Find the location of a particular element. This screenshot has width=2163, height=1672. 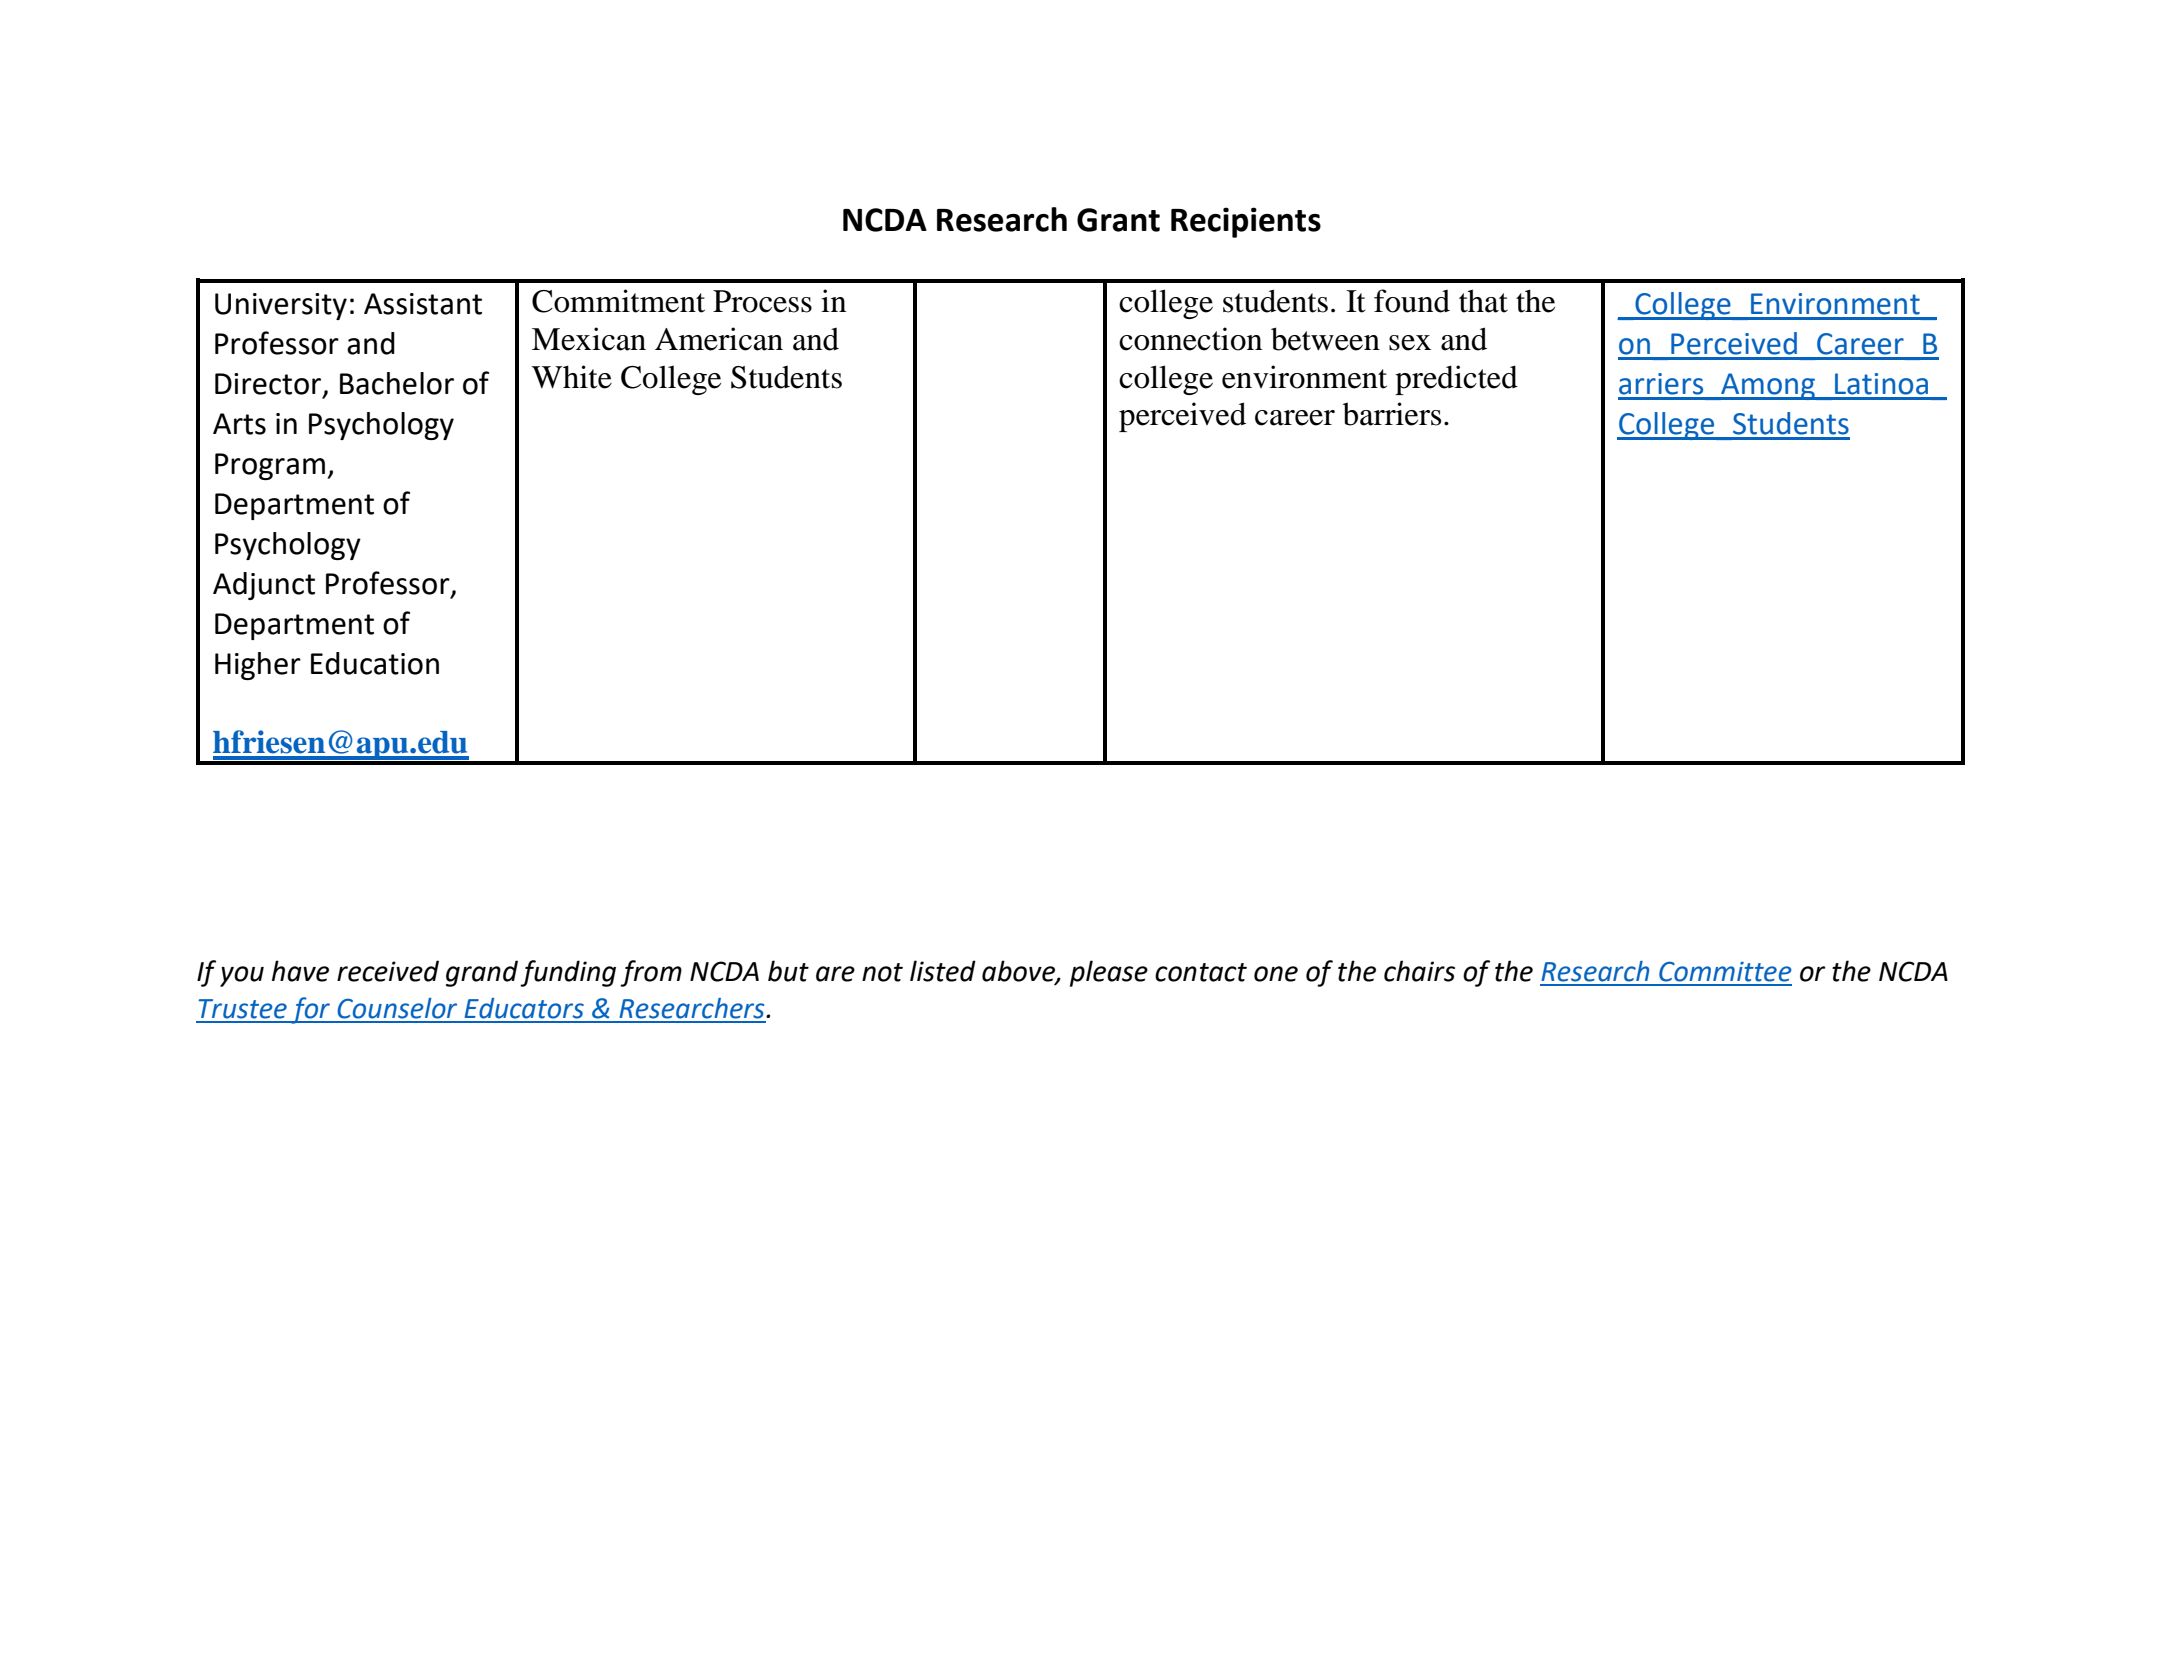

one is located at coordinates (1276, 974).
